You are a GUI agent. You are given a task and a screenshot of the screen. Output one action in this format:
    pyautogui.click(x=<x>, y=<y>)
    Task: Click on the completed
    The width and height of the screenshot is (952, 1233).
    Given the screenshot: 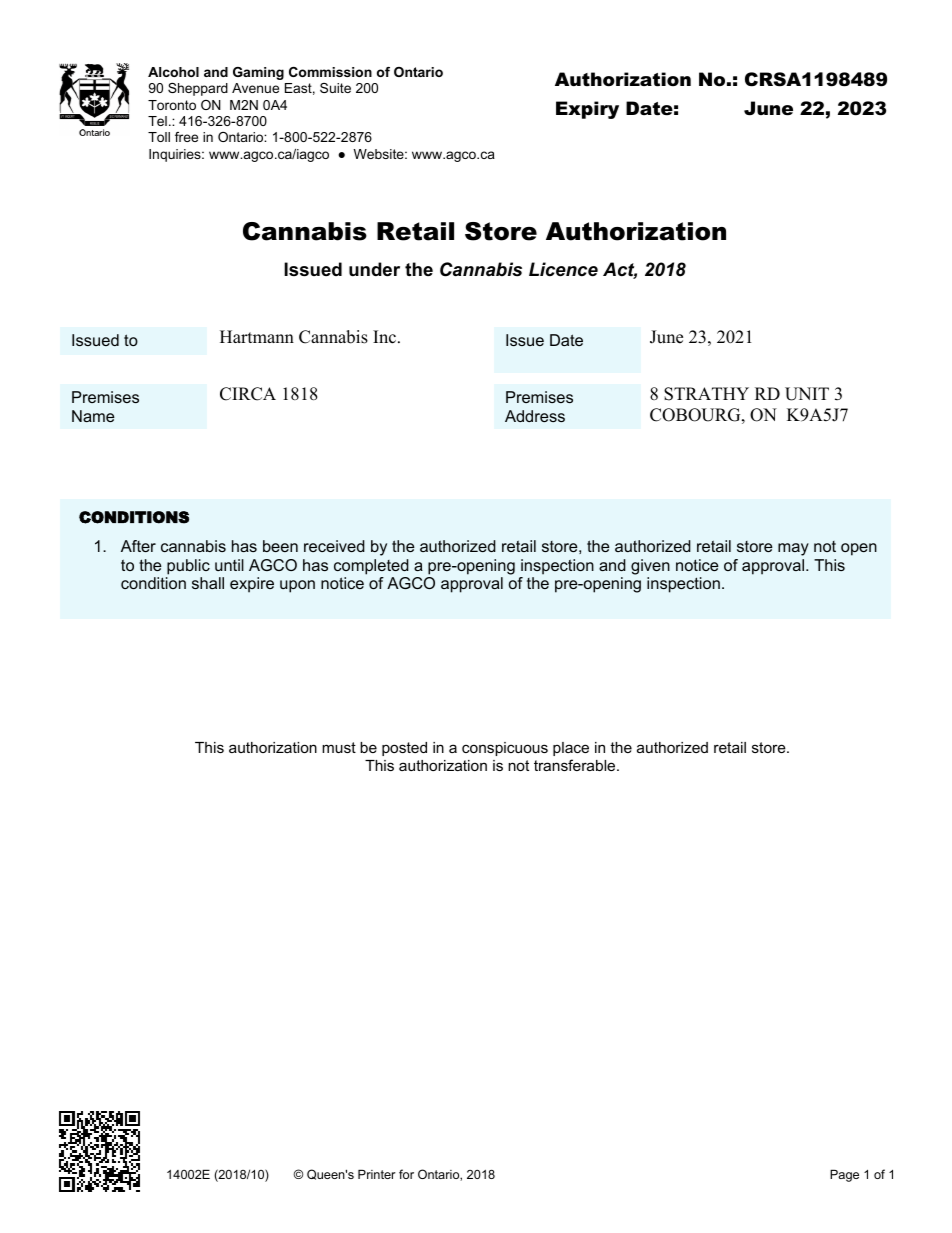 What is the action you would take?
    pyautogui.click(x=371, y=567)
